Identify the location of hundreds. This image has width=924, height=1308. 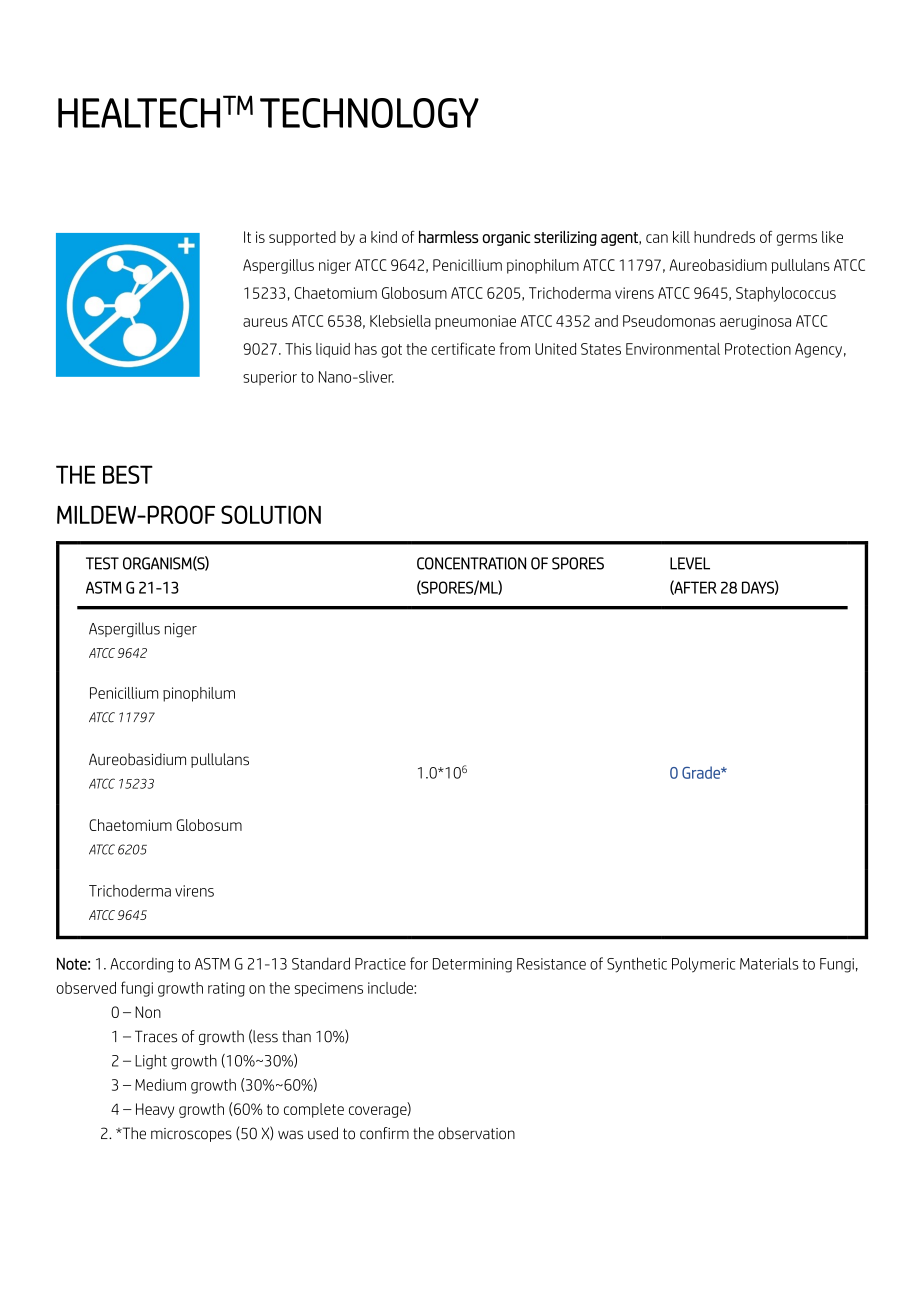
(724, 237).
